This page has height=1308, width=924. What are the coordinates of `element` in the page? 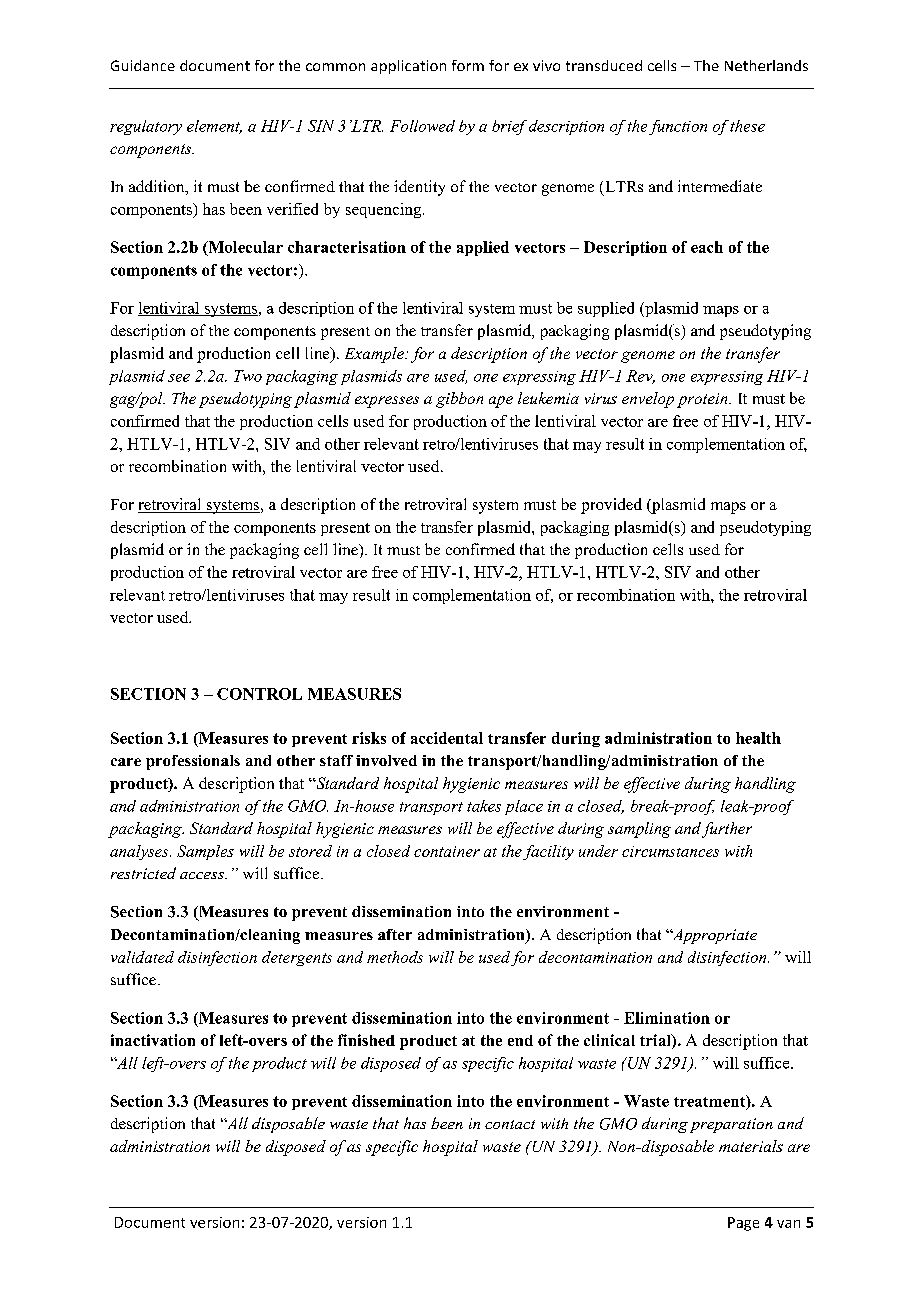 It's located at (214, 127).
